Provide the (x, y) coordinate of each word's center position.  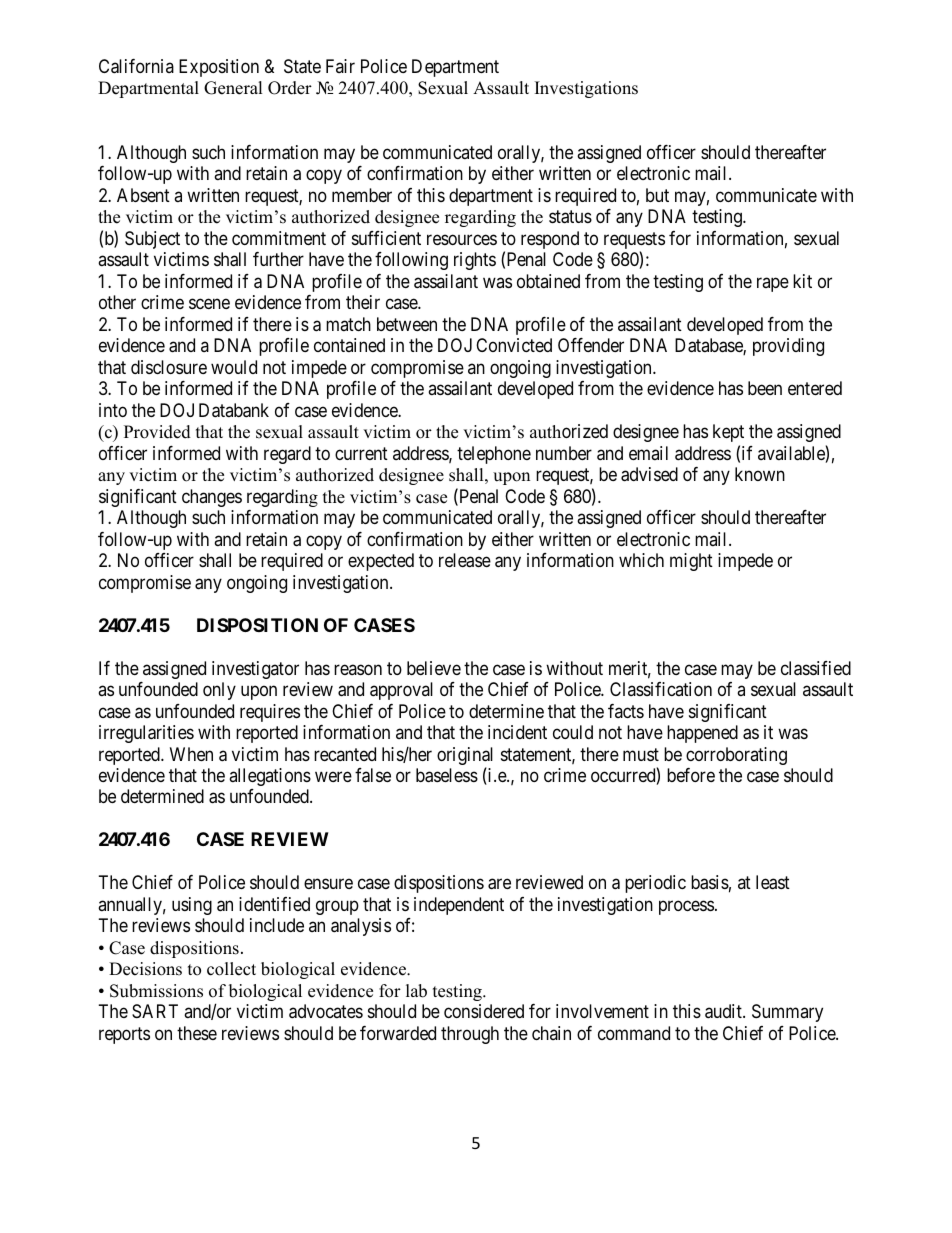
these (197, 1033)
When (191, 754)
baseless (447, 775)
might (691, 562)
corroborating (736, 756)
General (233, 88)
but (657, 195)
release (465, 560)
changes (212, 498)
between (407, 324)
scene (209, 304)
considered (484, 1011)
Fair (340, 66)
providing (788, 347)
